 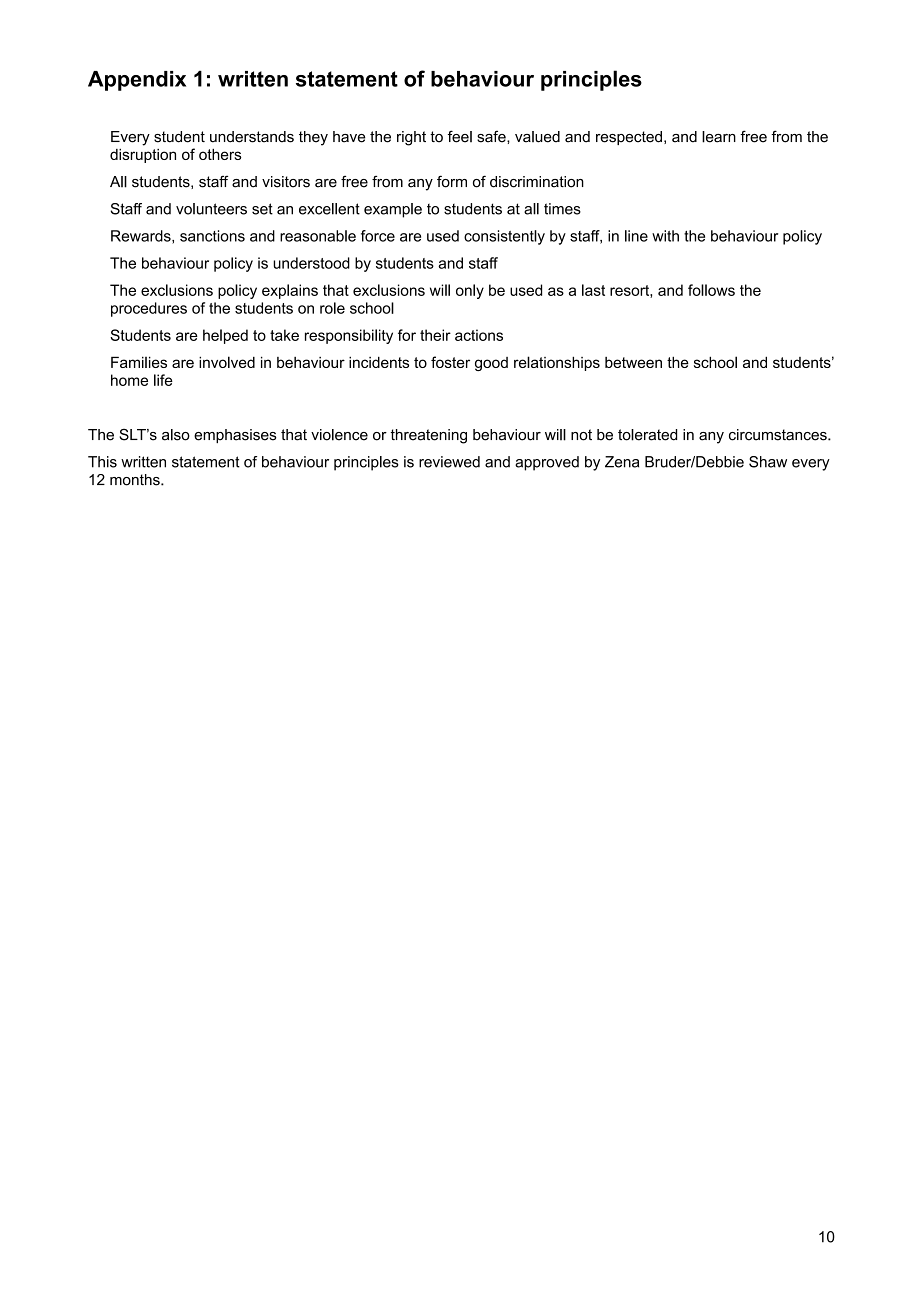 I want to click on foster, so click(x=450, y=362).
